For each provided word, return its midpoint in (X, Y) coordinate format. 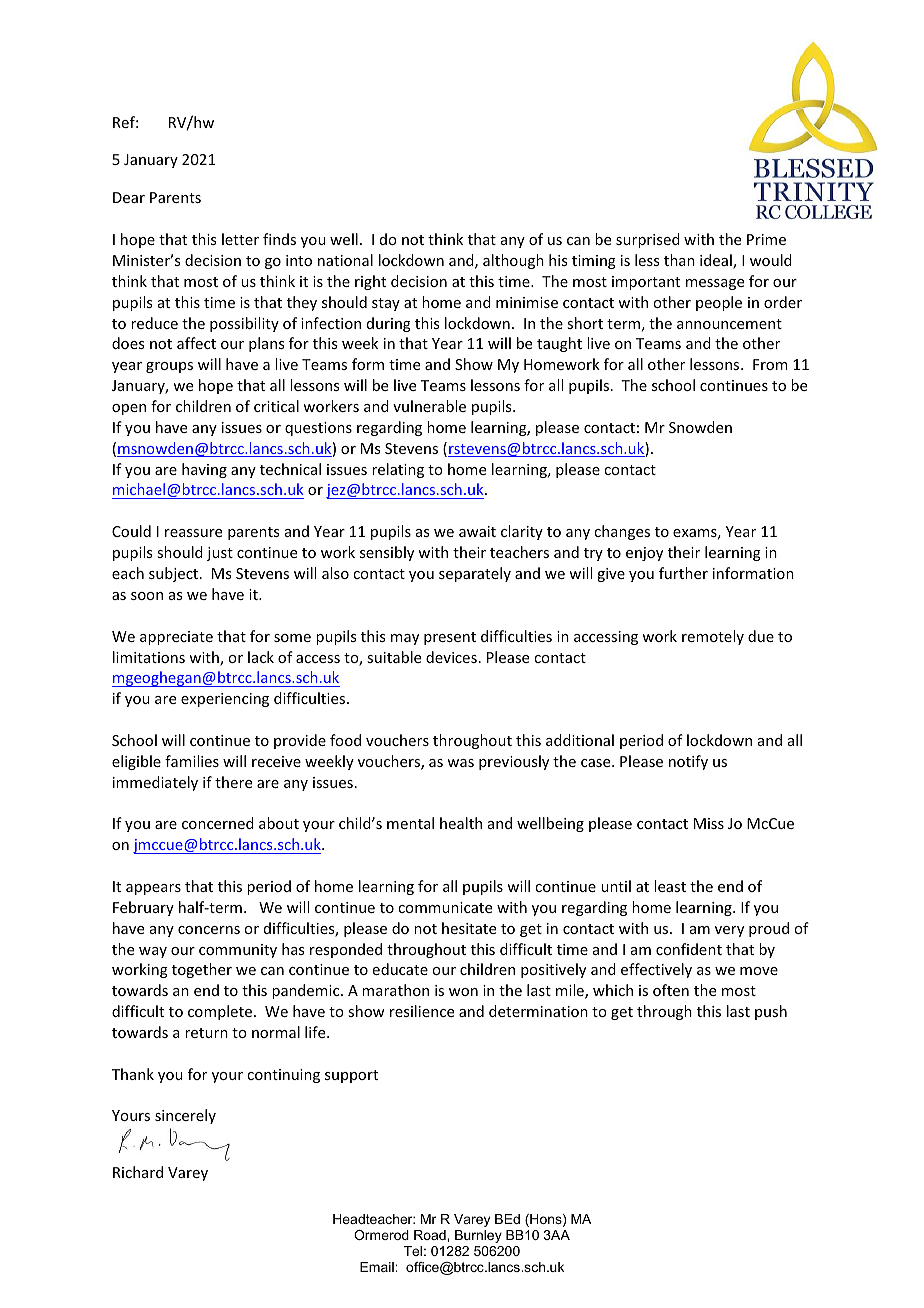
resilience (422, 1011)
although (513, 261)
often (671, 990)
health (461, 823)
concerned (218, 823)
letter (240, 239)
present (450, 638)
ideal (717, 261)
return (206, 1033)
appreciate (176, 638)
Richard (138, 1172)
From (770, 364)
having (204, 470)
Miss (709, 823)
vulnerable (429, 406)
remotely (713, 637)
